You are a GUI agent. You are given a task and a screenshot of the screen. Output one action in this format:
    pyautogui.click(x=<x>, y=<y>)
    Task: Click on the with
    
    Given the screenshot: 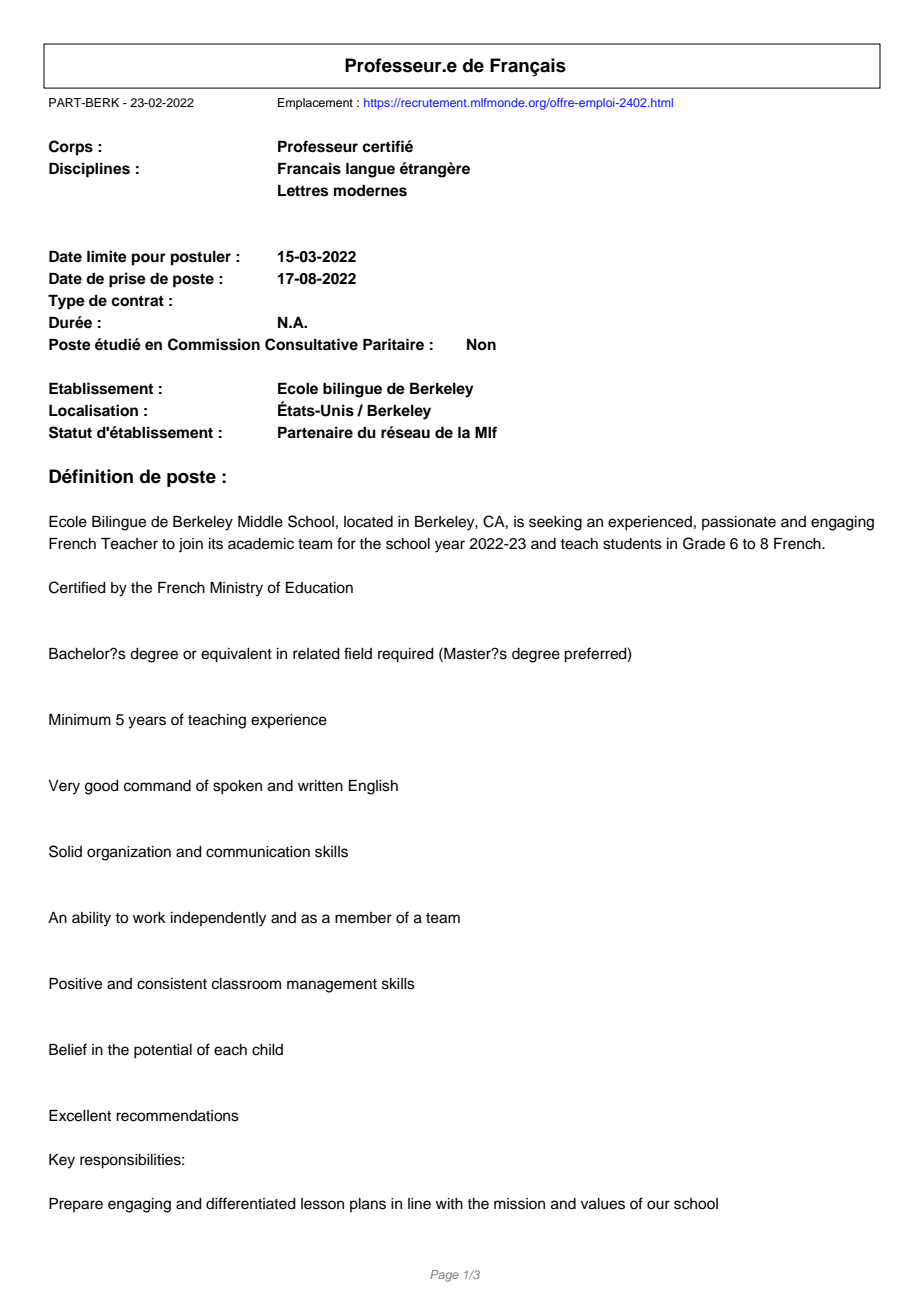 What is the action you would take?
    pyautogui.click(x=449, y=1203)
